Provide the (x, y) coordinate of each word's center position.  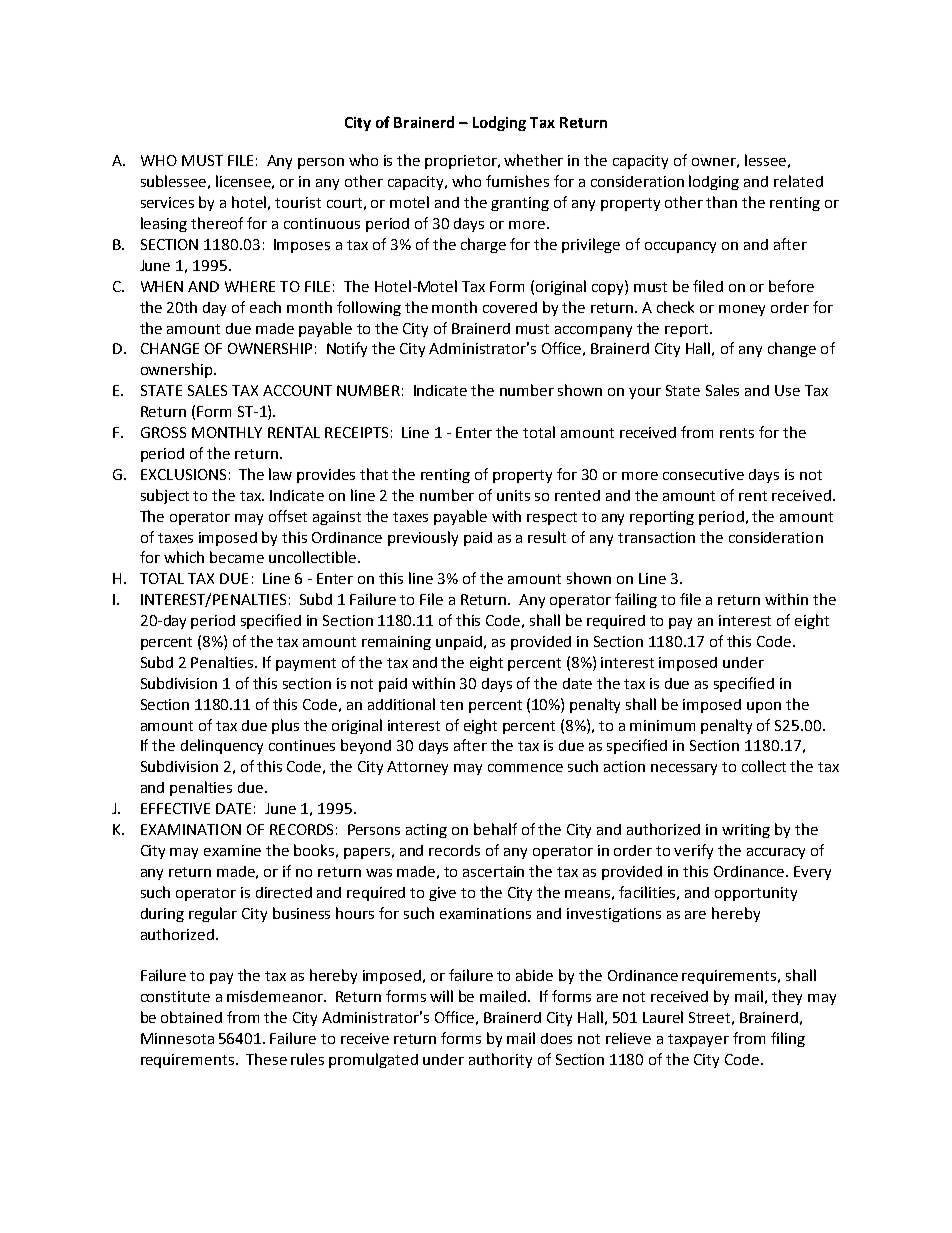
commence (525, 768)
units (513, 495)
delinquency (222, 746)
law (280, 474)
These (266, 1059)
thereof (217, 223)
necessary (684, 769)
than (721, 202)
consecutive (703, 474)
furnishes (517, 181)
